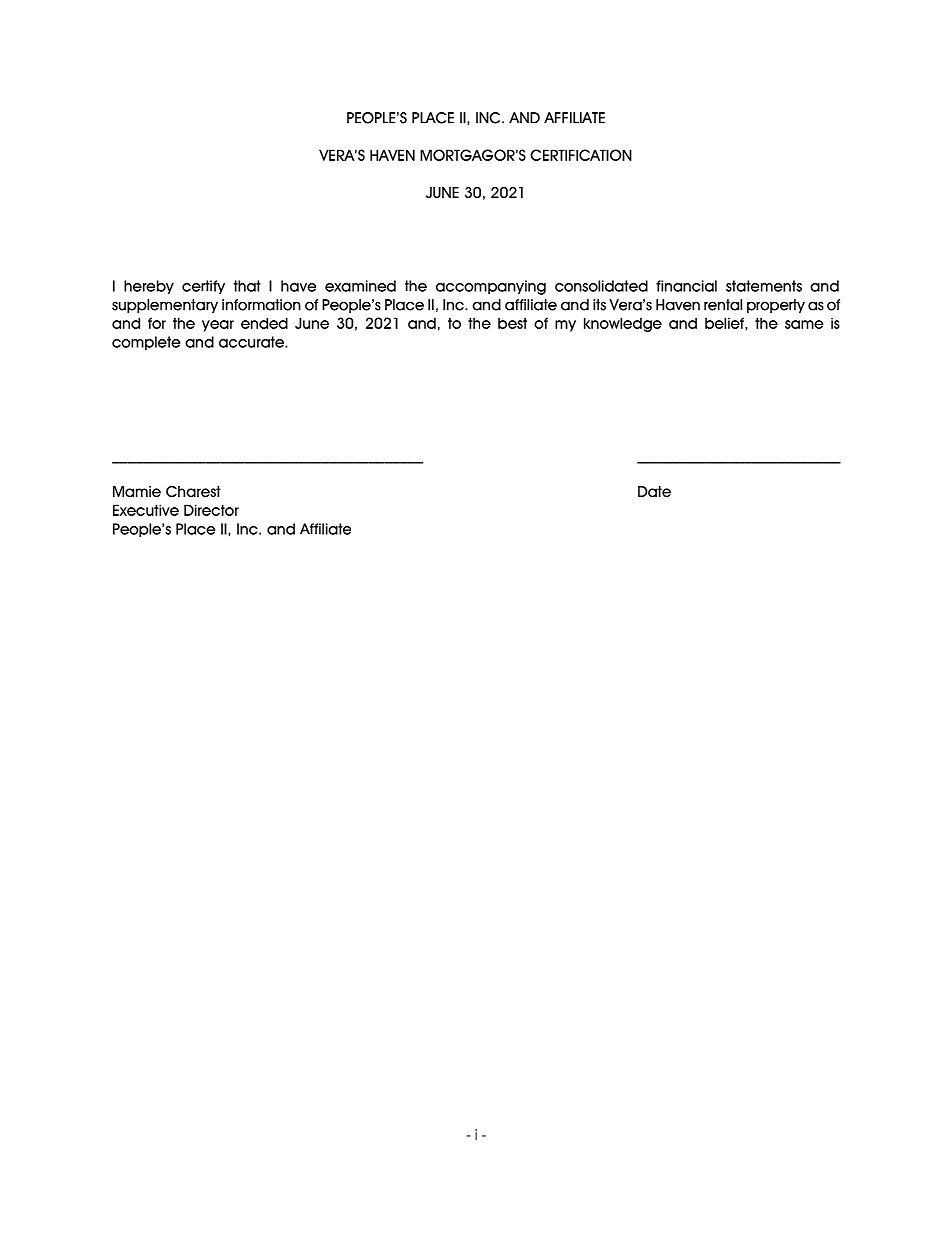 This page has height=1233, width=952. What do you see at coordinates (581, 155) in the page?
I see `CERTIFICATION` at bounding box center [581, 155].
